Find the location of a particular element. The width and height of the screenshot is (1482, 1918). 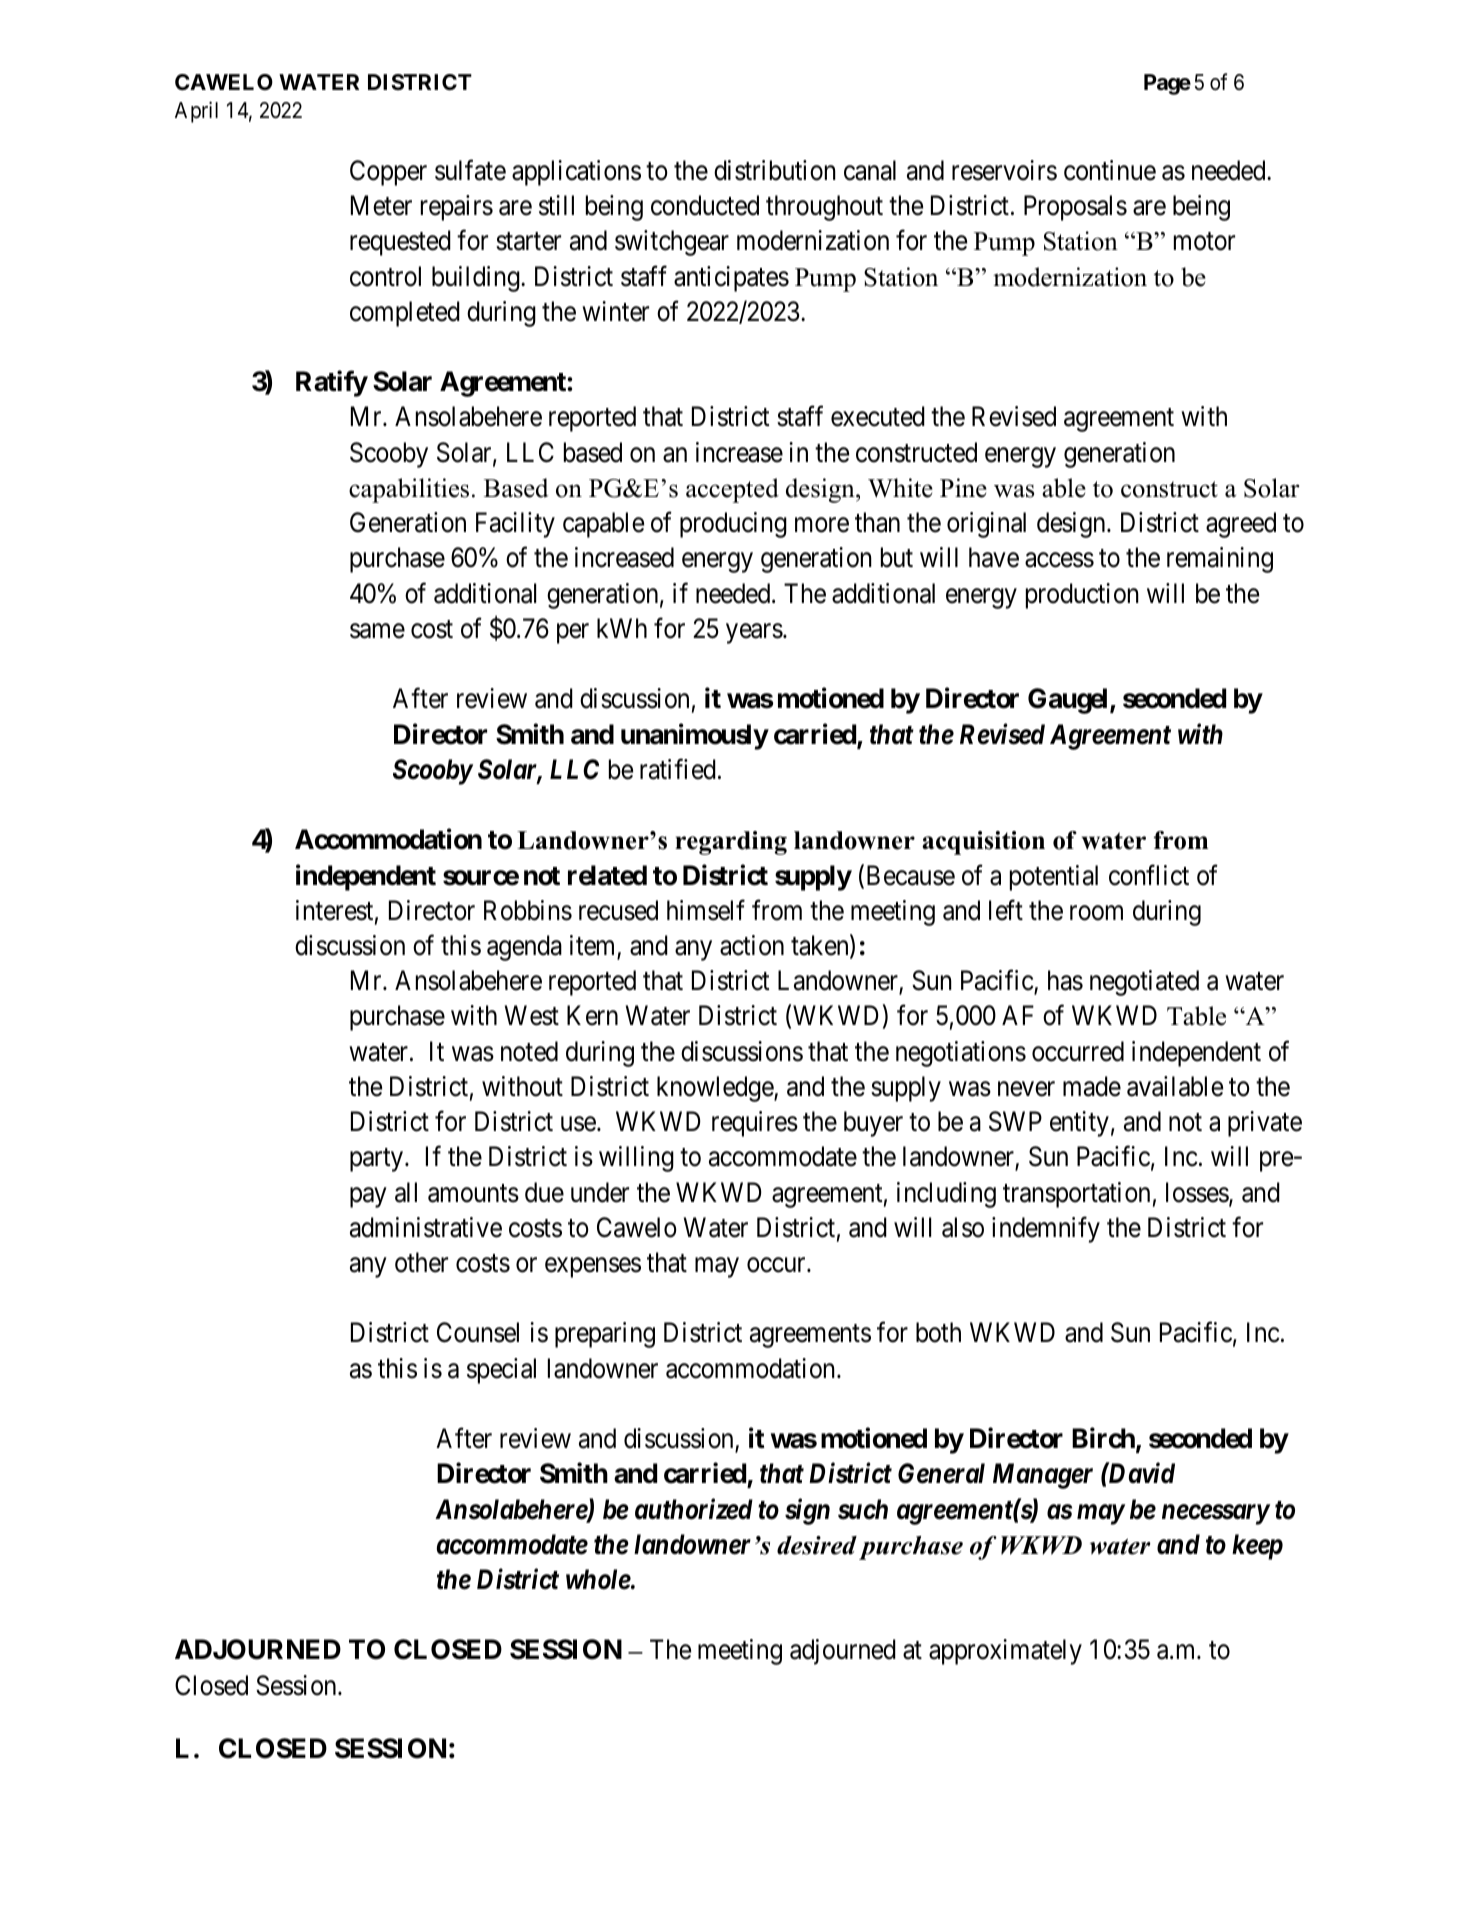

keep is located at coordinates (1257, 1547).
